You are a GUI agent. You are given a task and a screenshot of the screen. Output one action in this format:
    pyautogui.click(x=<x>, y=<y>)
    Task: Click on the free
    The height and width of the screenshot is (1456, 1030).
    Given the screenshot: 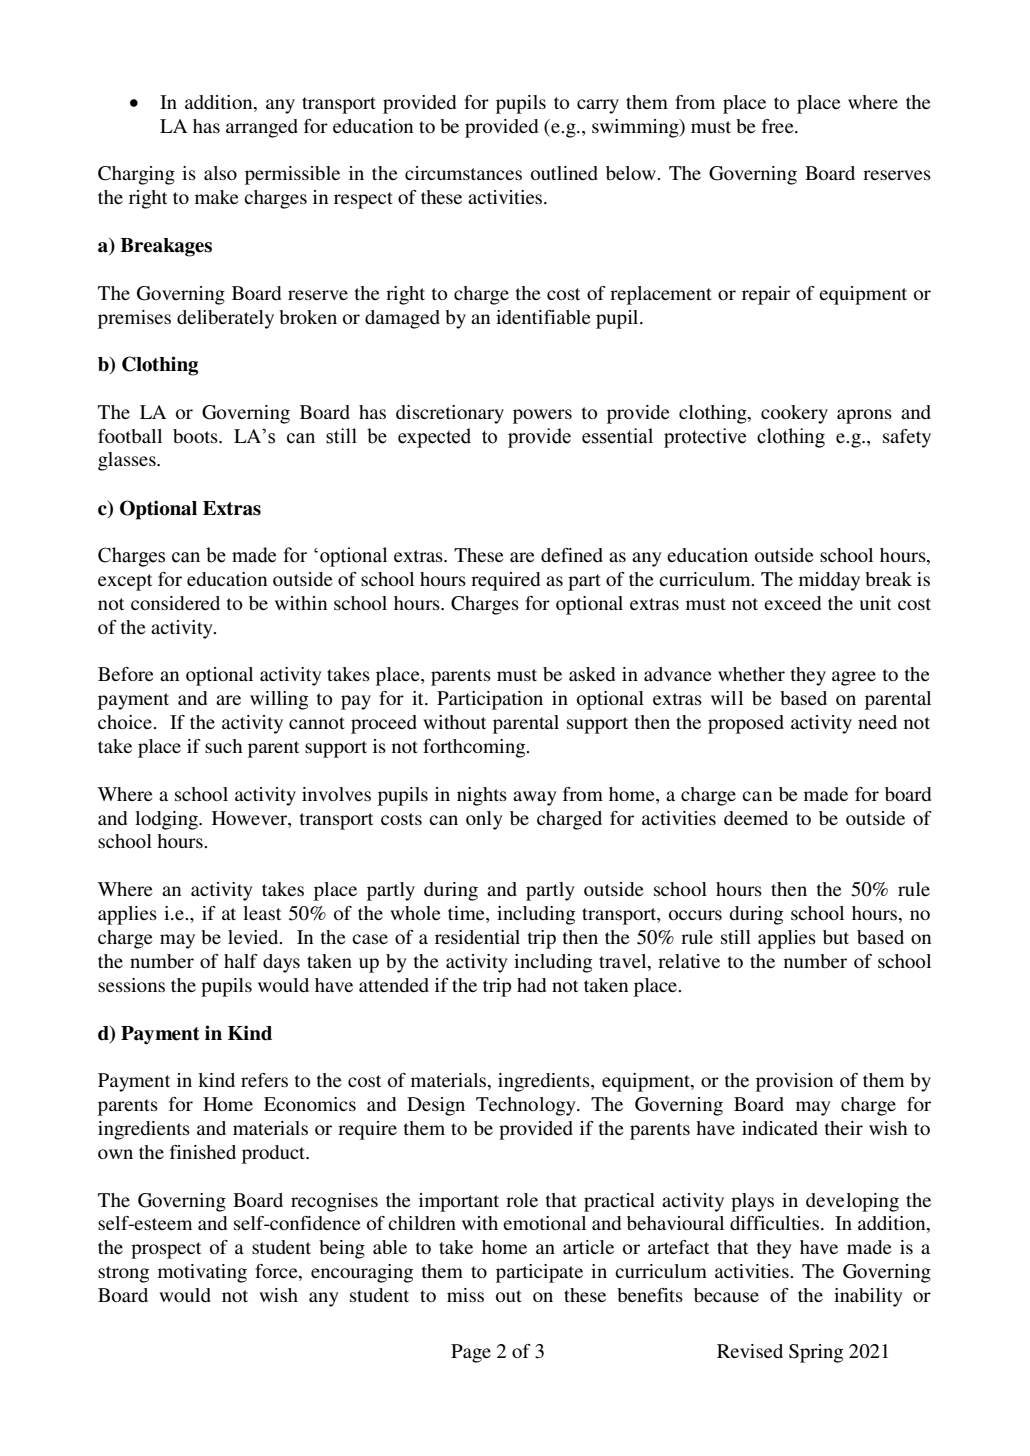 What is the action you would take?
    pyautogui.click(x=779, y=126)
